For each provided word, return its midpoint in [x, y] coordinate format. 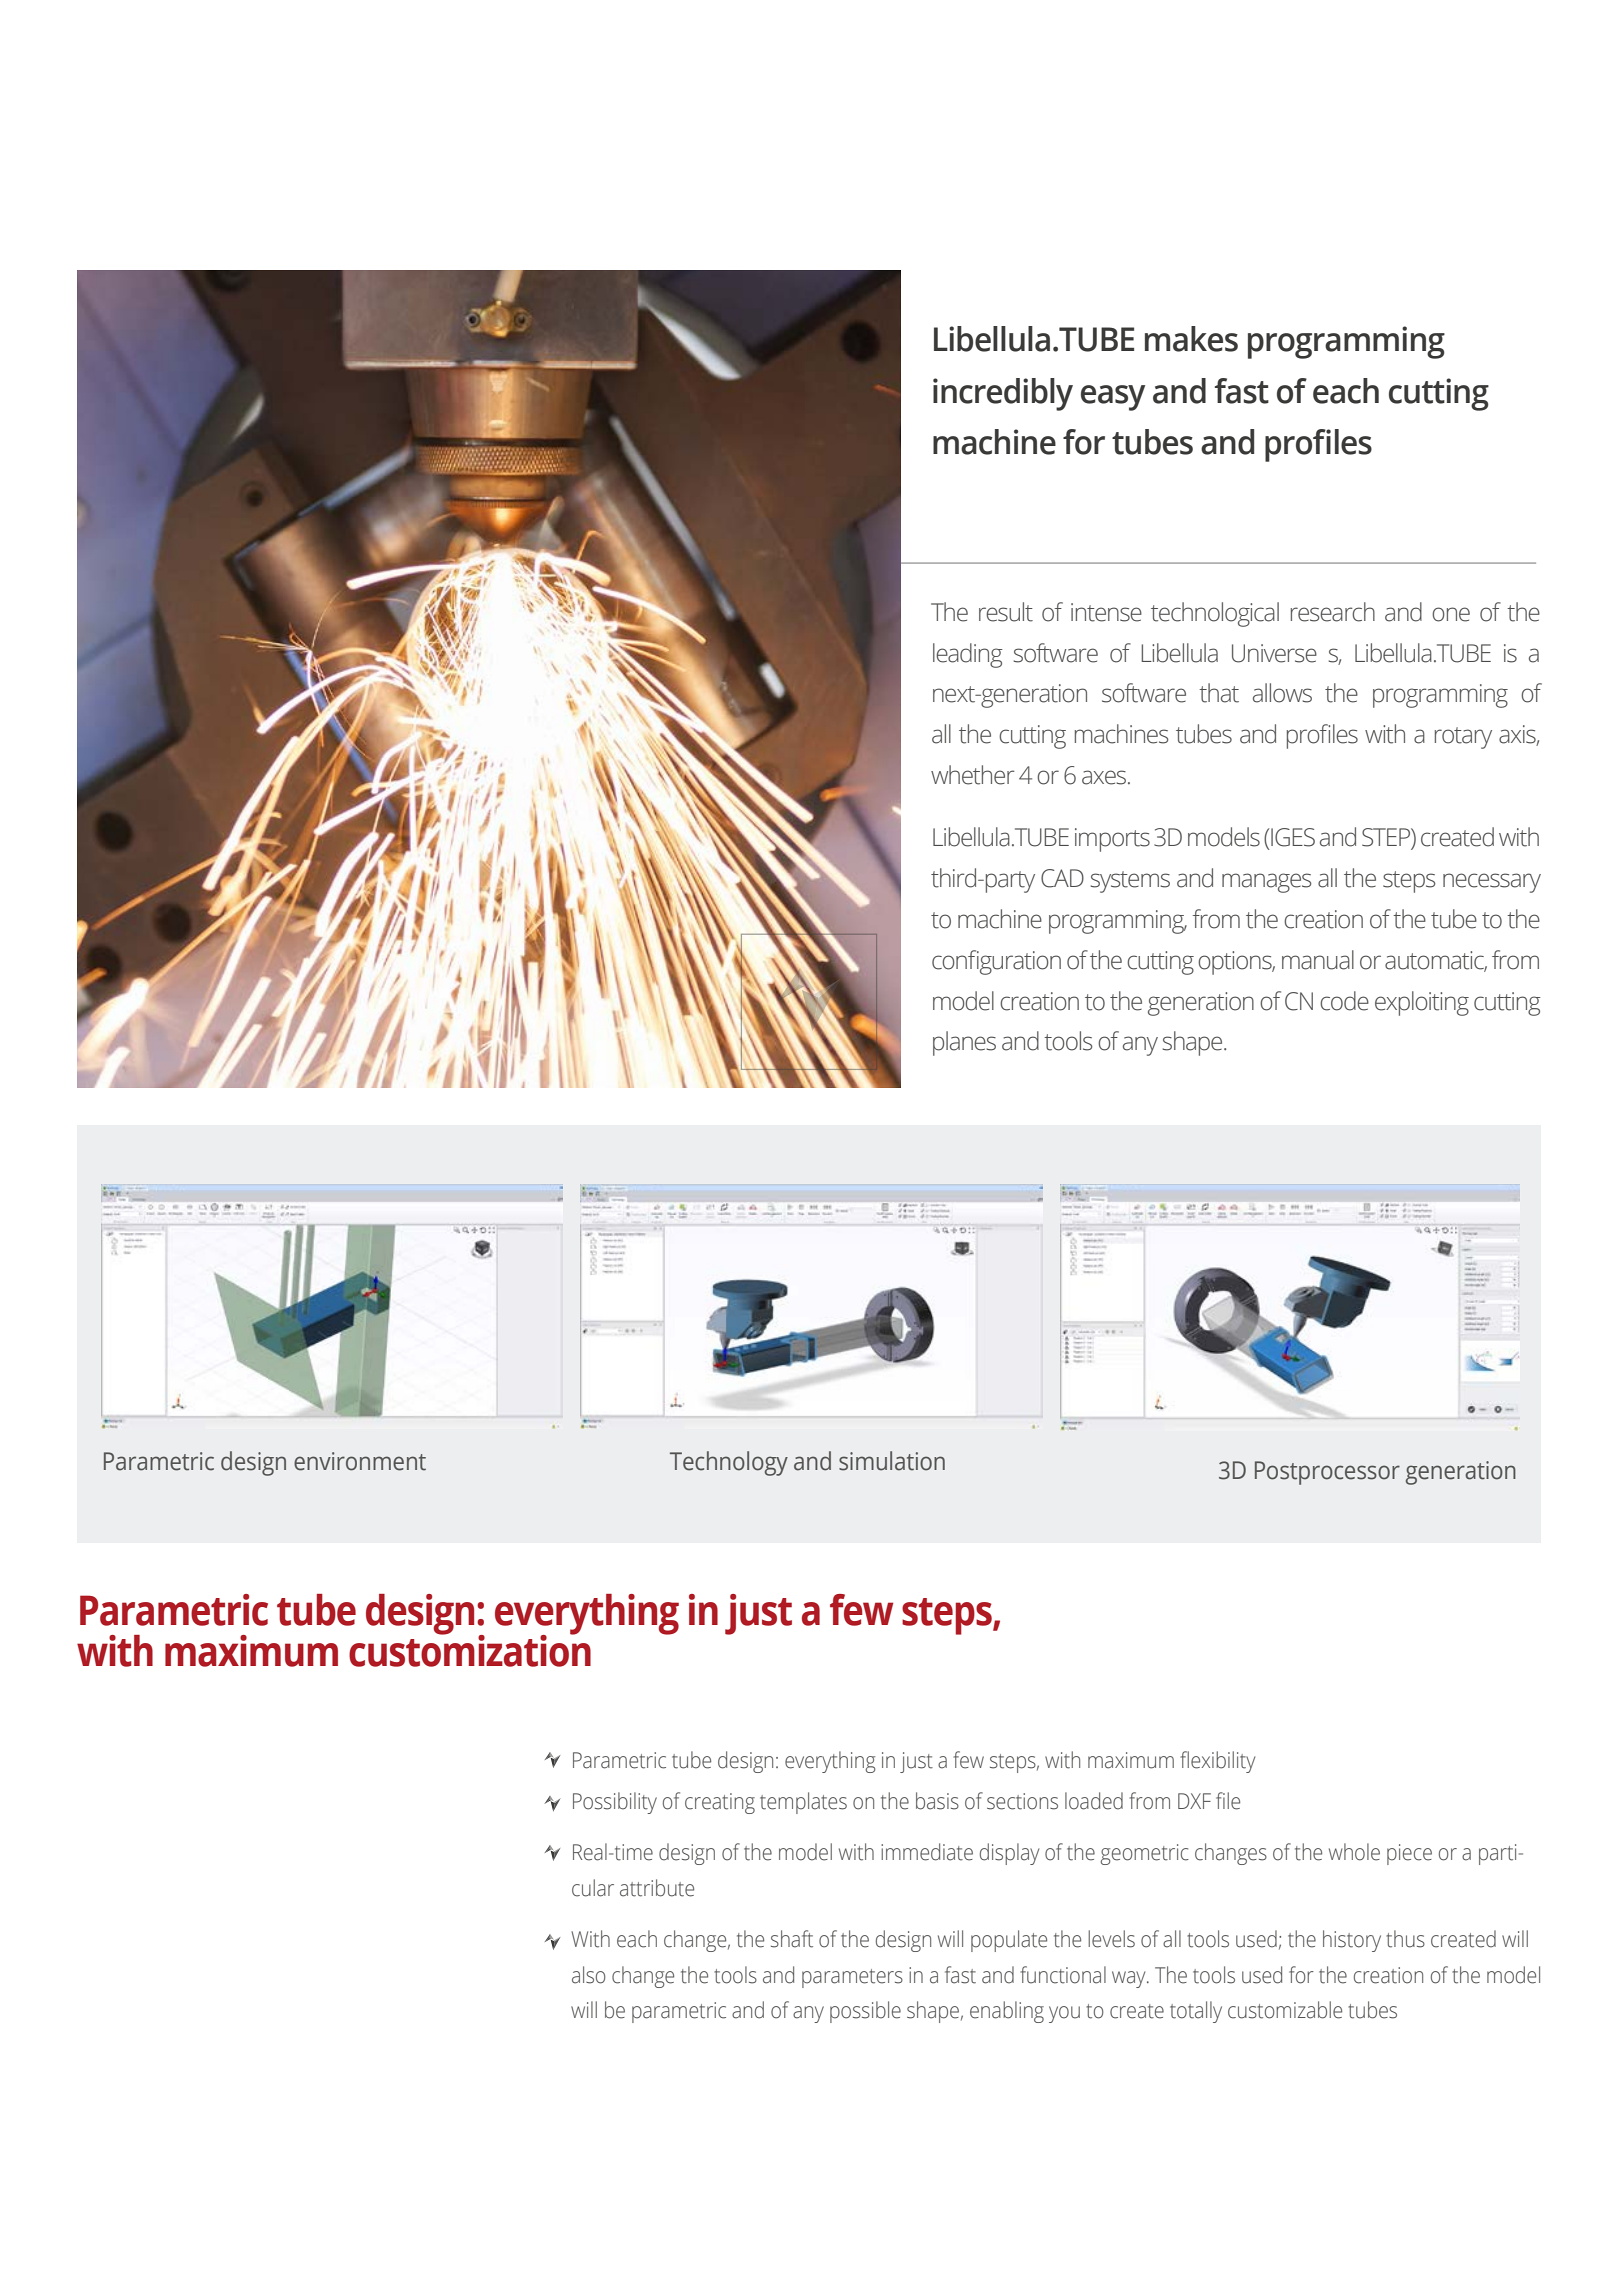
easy [1113, 398]
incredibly [1003, 394]
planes [964, 1043]
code [1344, 1001]
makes [1191, 339]
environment [360, 1461]
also [589, 1975]
